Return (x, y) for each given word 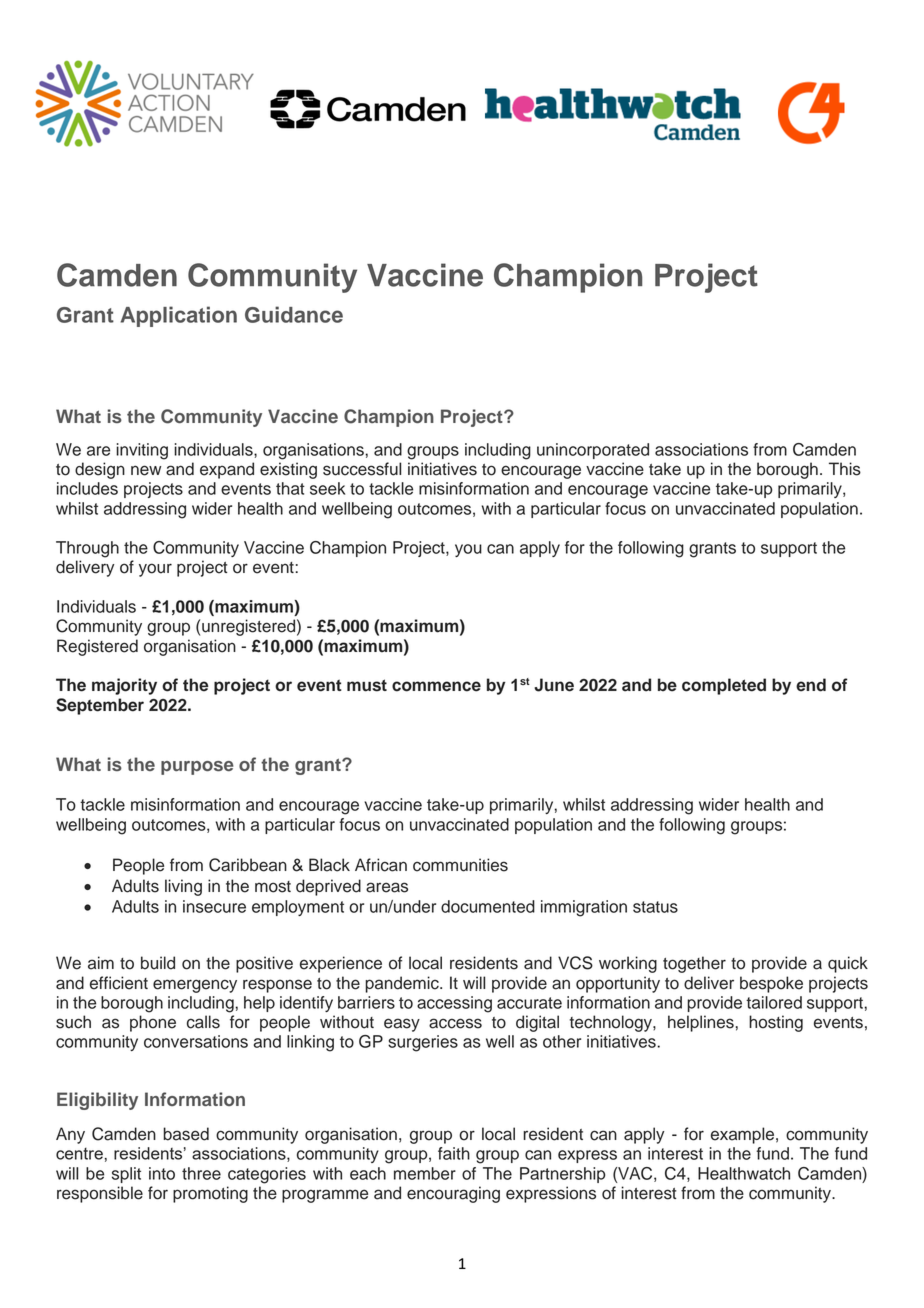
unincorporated (593, 451)
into (162, 1173)
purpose (197, 768)
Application (178, 316)
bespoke (771, 984)
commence (436, 686)
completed (724, 686)
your (155, 570)
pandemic (403, 984)
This (845, 469)
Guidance (294, 314)
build (158, 963)
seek (327, 488)
